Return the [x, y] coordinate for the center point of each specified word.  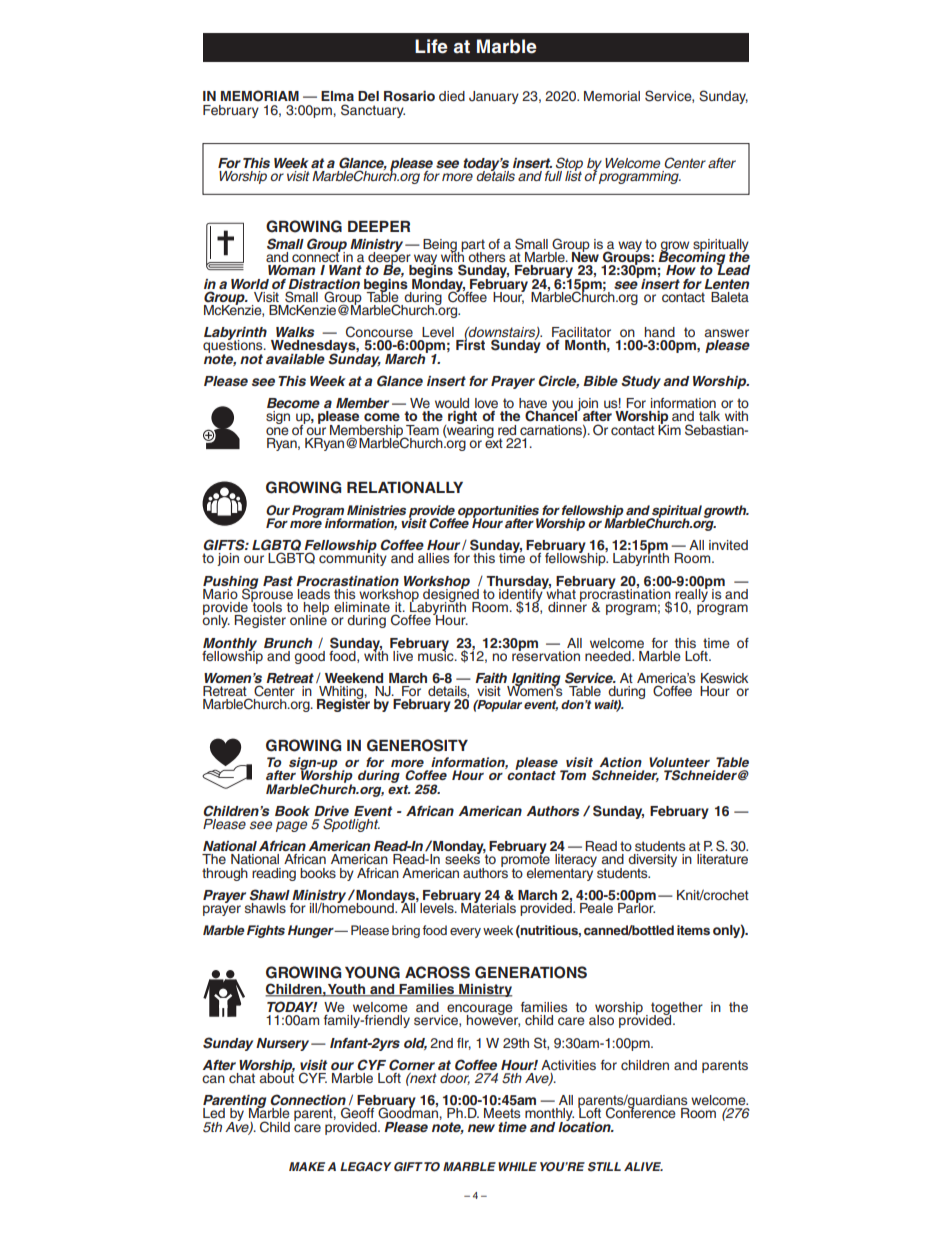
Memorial [612, 96]
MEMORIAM [260, 96]
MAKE [307, 1166]
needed [609, 656]
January [494, 97]
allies [434, 558]
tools [266, 606]
